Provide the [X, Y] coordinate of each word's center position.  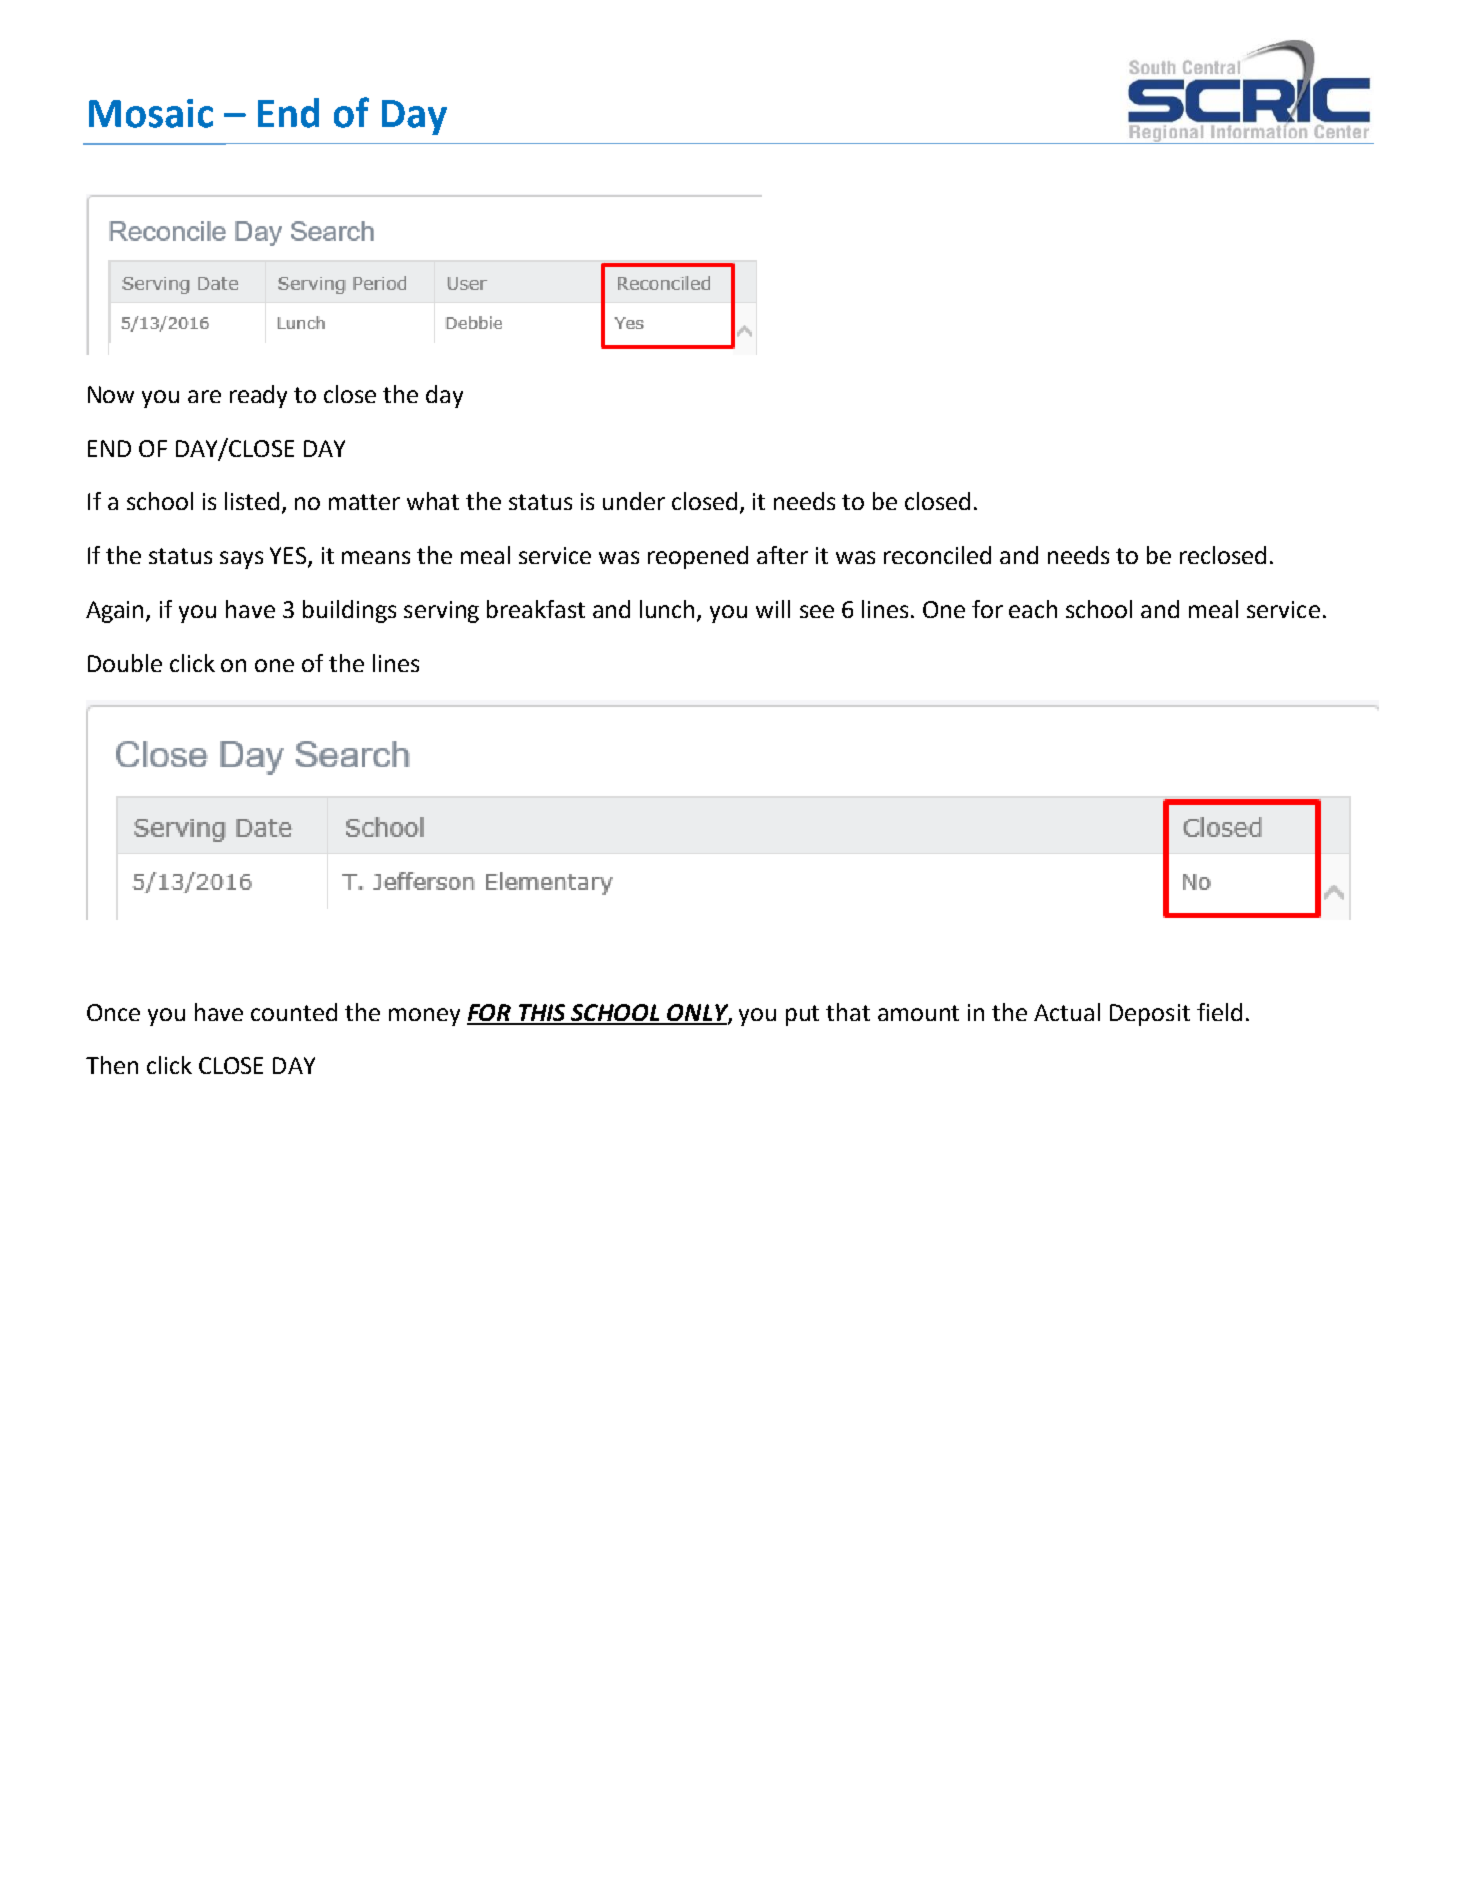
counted [294, 1012]
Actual [1067, 1012]
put [802, 1015]
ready [258, 396]
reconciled [937, 555]
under [634, 501]
